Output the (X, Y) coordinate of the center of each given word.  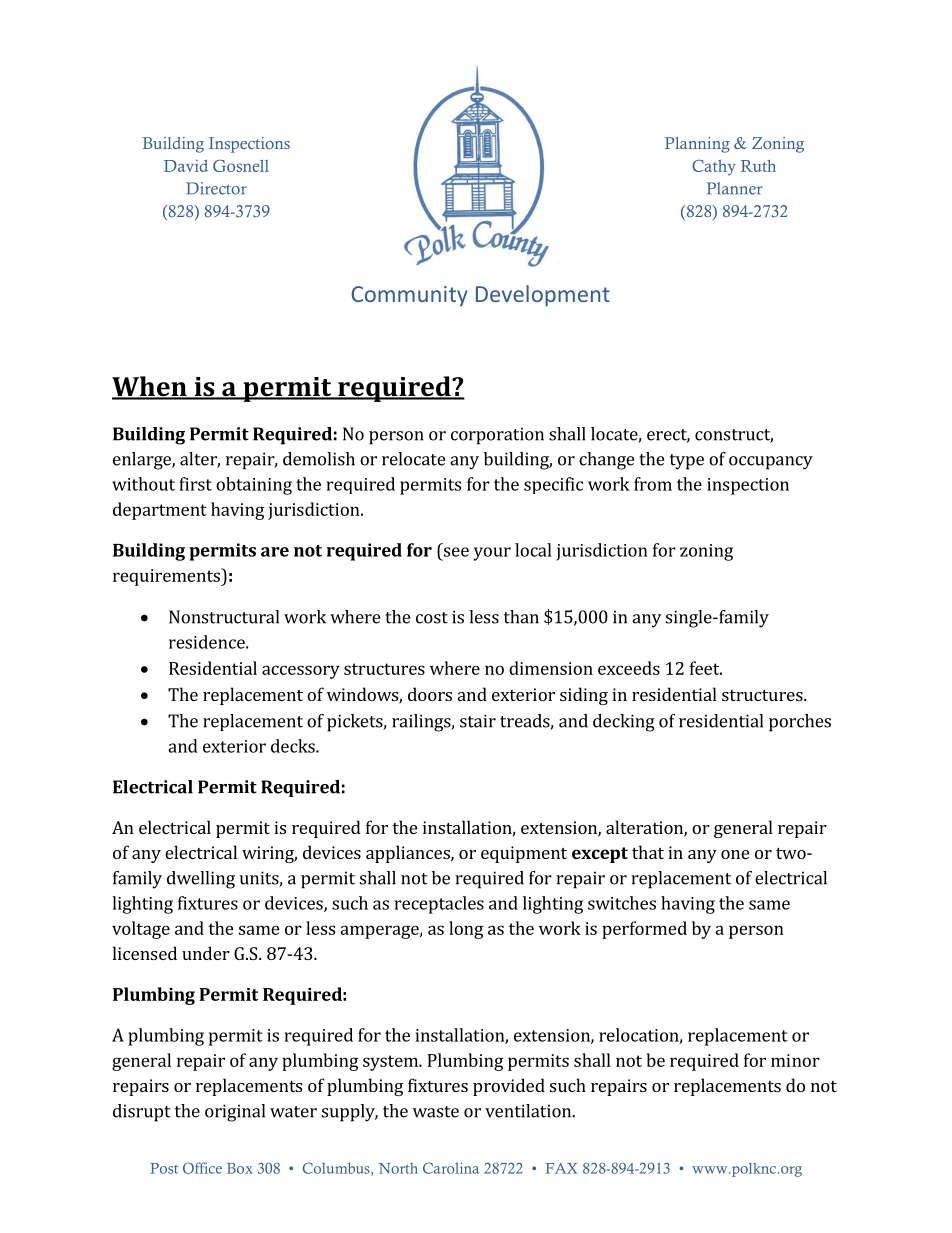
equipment (524, 854)
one (735, 854)
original (235, 1113)
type (687, 462)
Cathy (714, 167)
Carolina (451, 1168)
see (456, 552)
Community (409, 296)
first (195, 484)
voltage (141, 930)
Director (216, 188)
